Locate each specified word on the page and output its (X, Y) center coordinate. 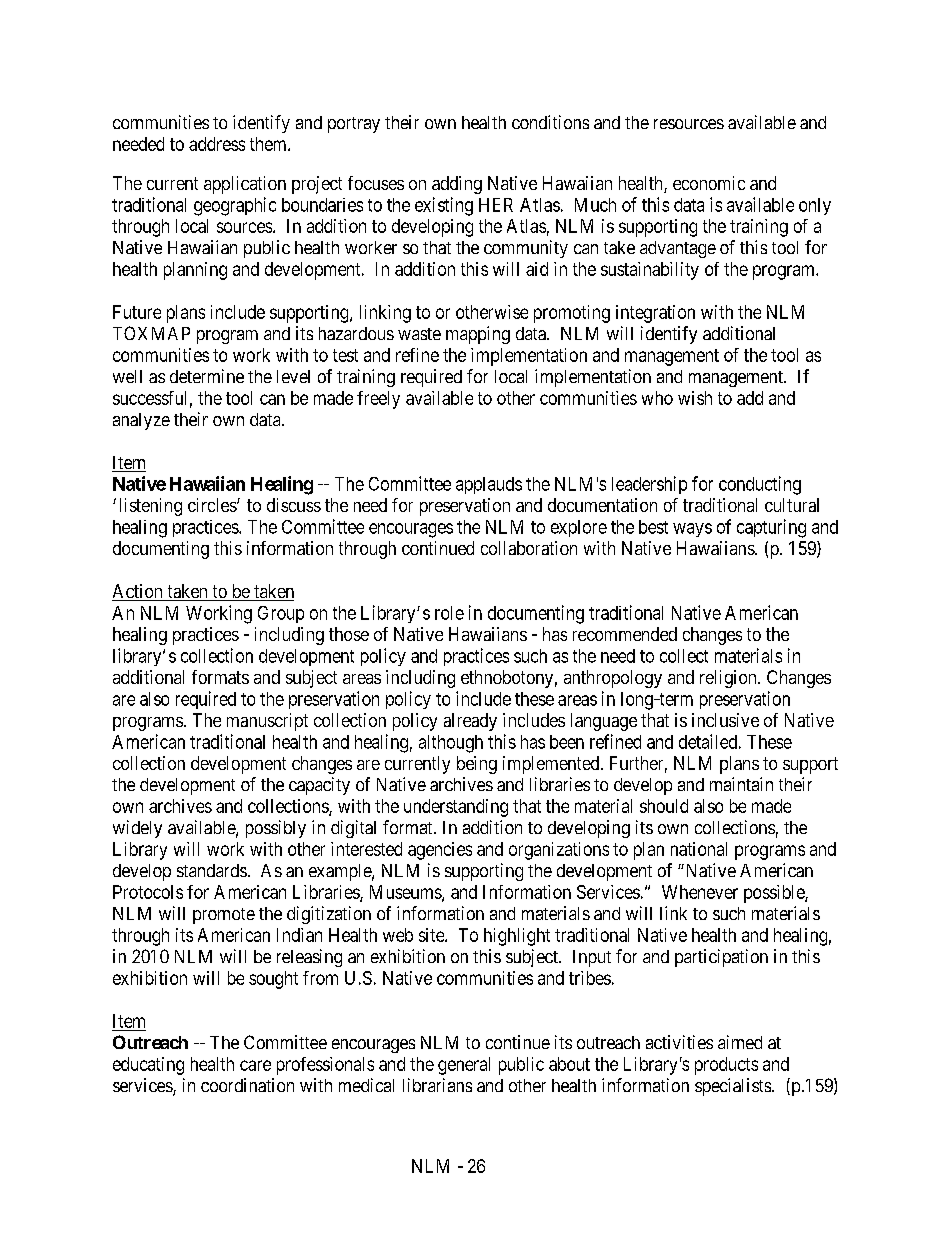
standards (212, 870)
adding (457, 185)
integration (655, 314)
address (217, 144)
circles (213, 505)
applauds (489, 485)
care (255, 1065)
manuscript (267, 722)
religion (729, 679)
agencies (440, 851)
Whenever (700, 892)
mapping (478, 335)
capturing (771, 528)
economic (709, 183)
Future (137, 312)
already (470, 722)
